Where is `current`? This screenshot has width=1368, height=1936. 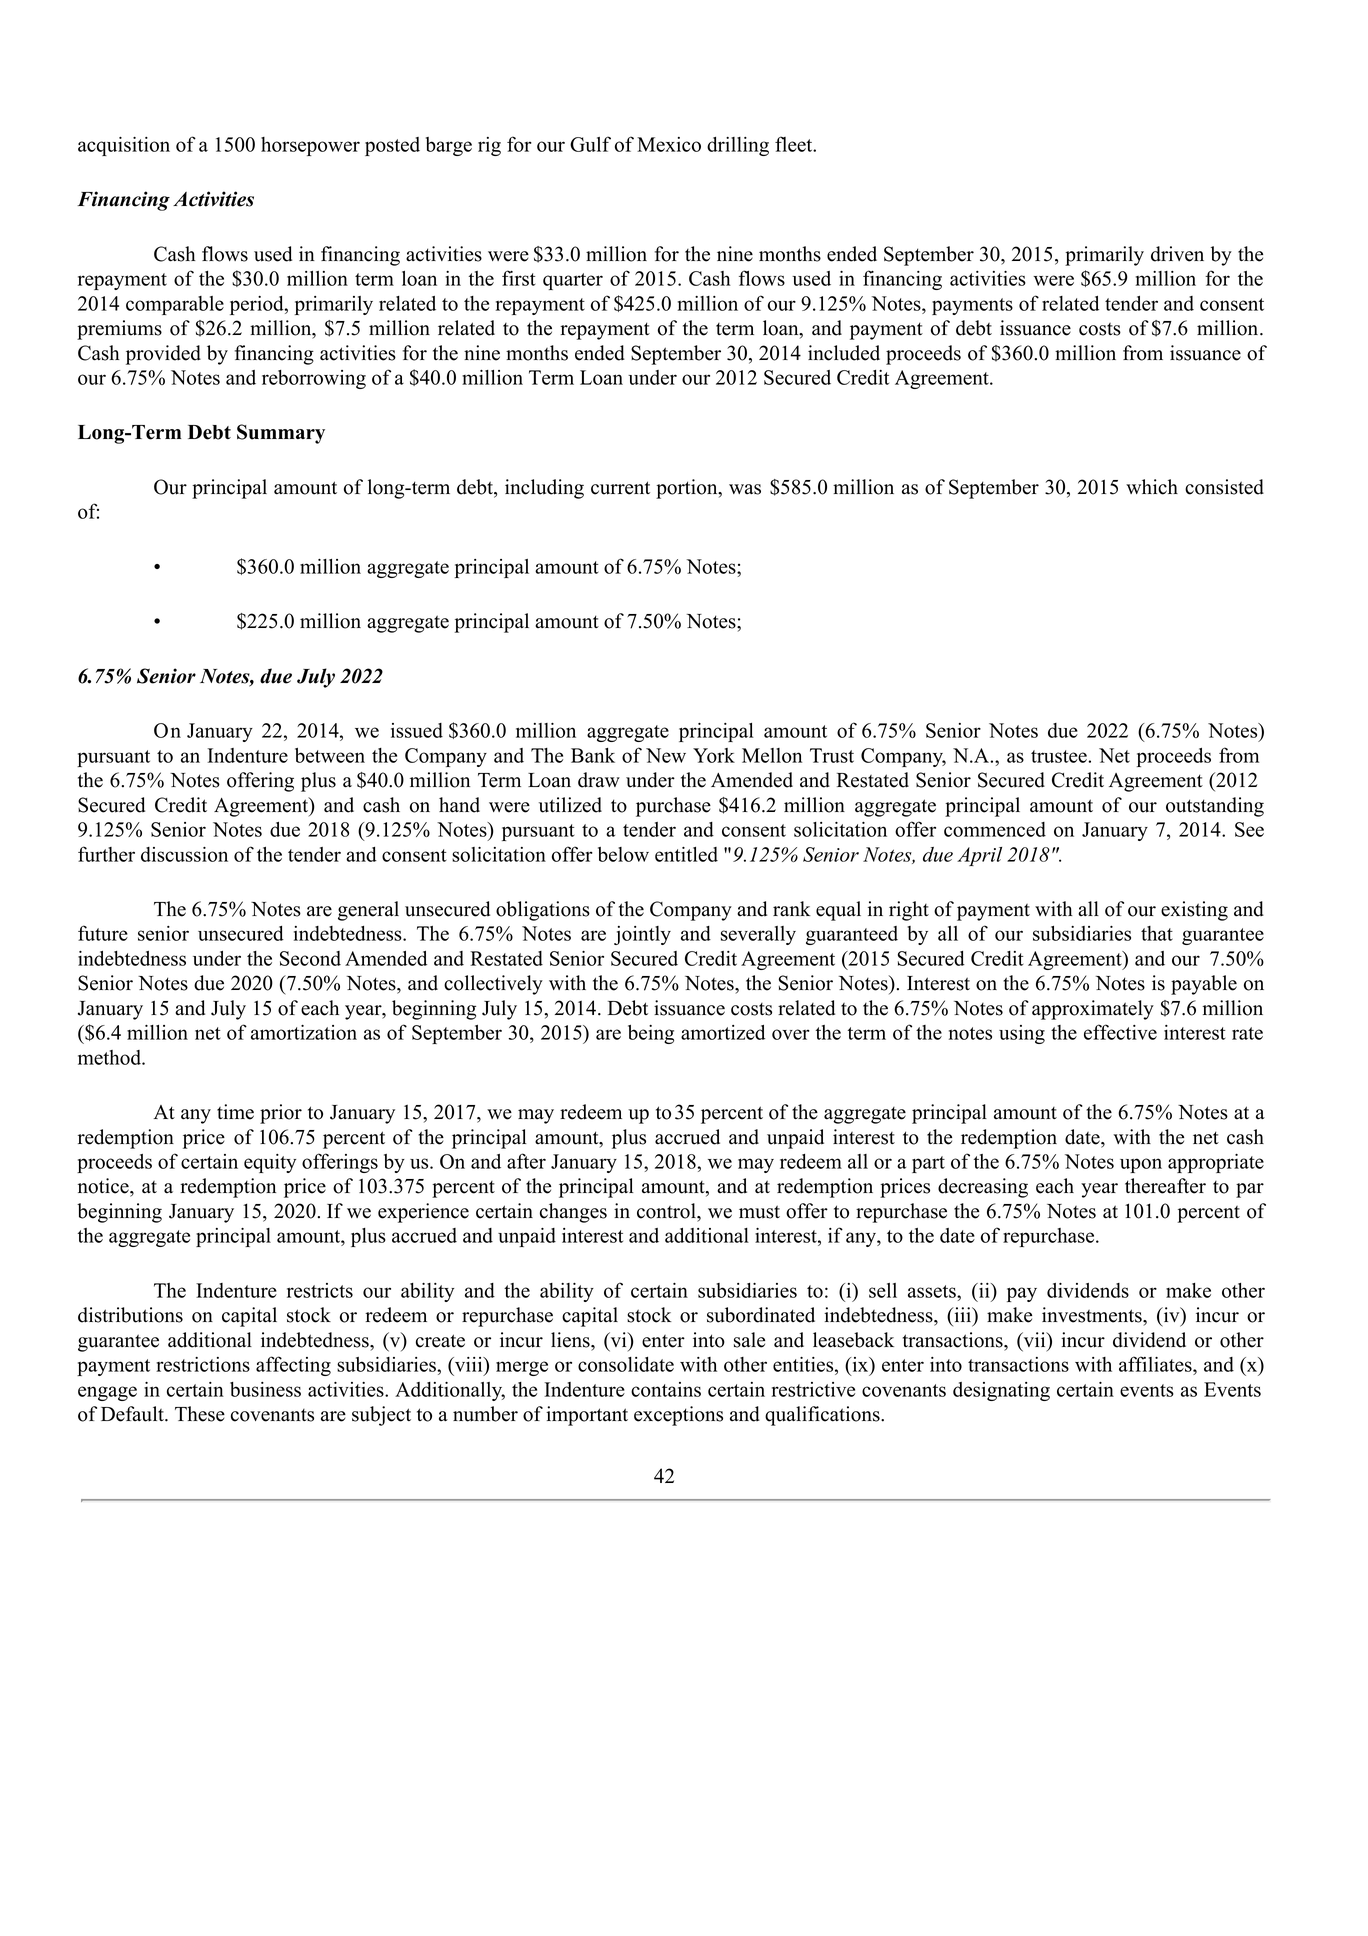
current is located at coordinates (620, 488).
